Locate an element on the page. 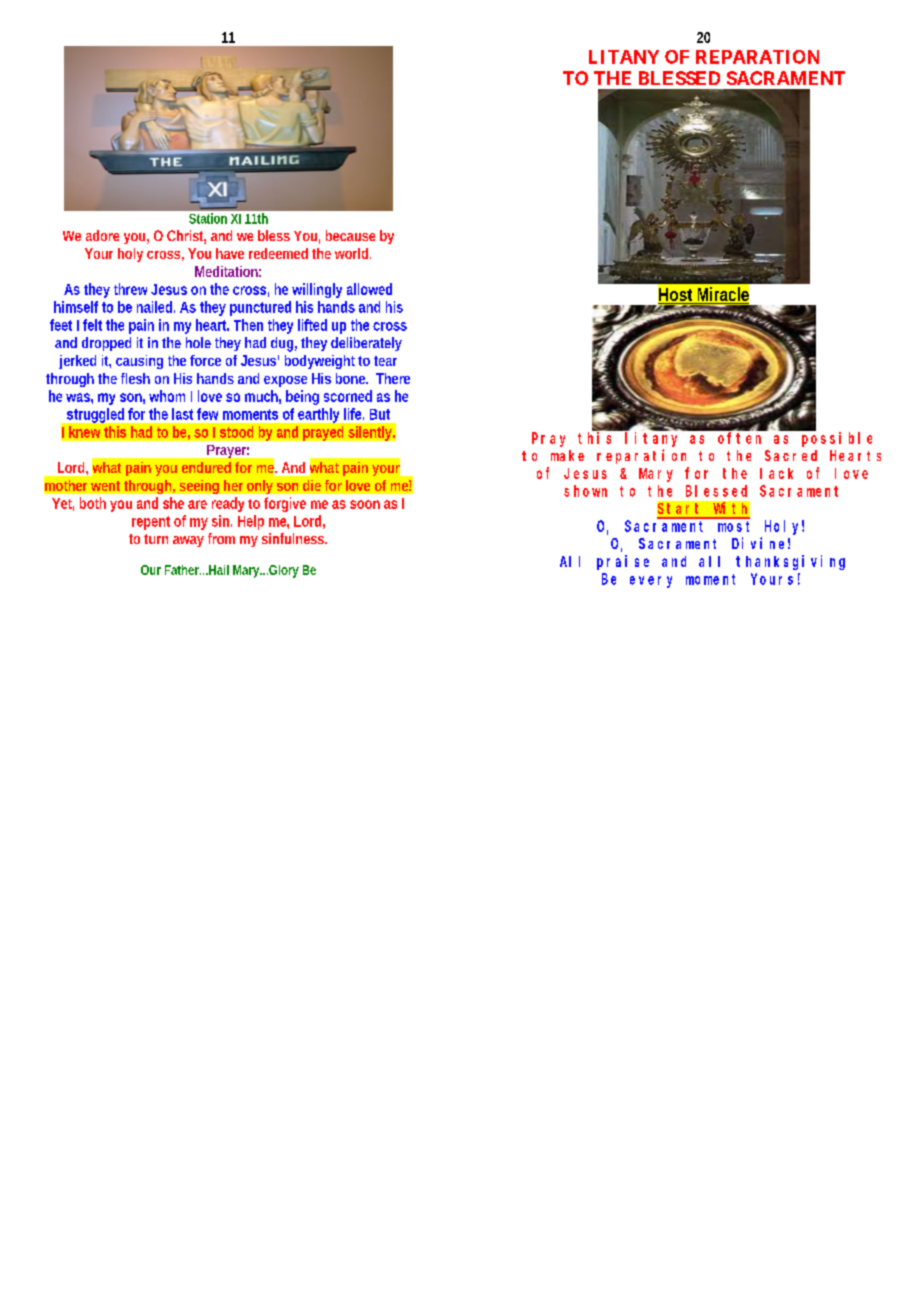 The width and height of the page is (924, 1308). praise is located at coordinates (623, 562).
